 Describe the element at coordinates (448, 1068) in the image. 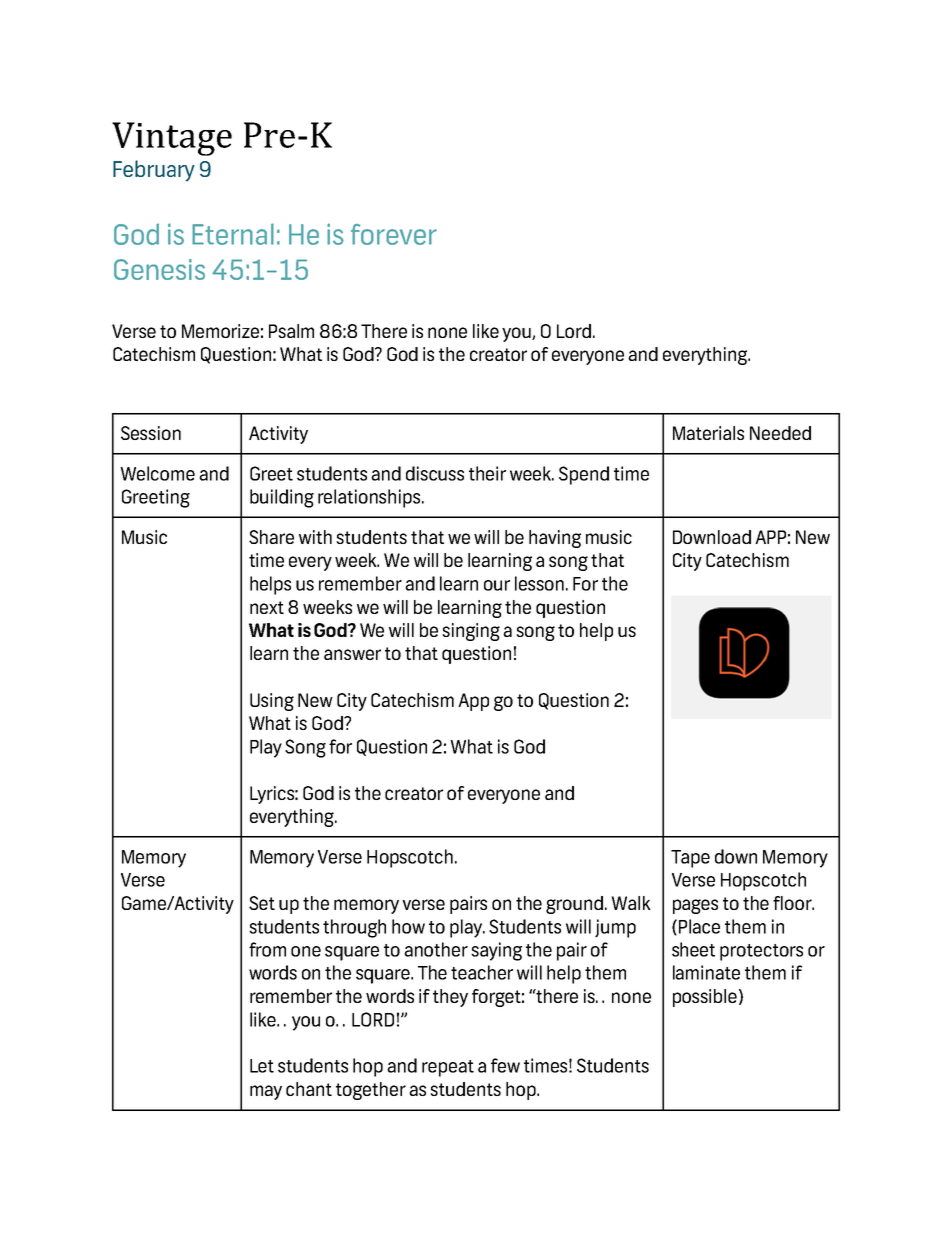

I see `repeat` at that location.
